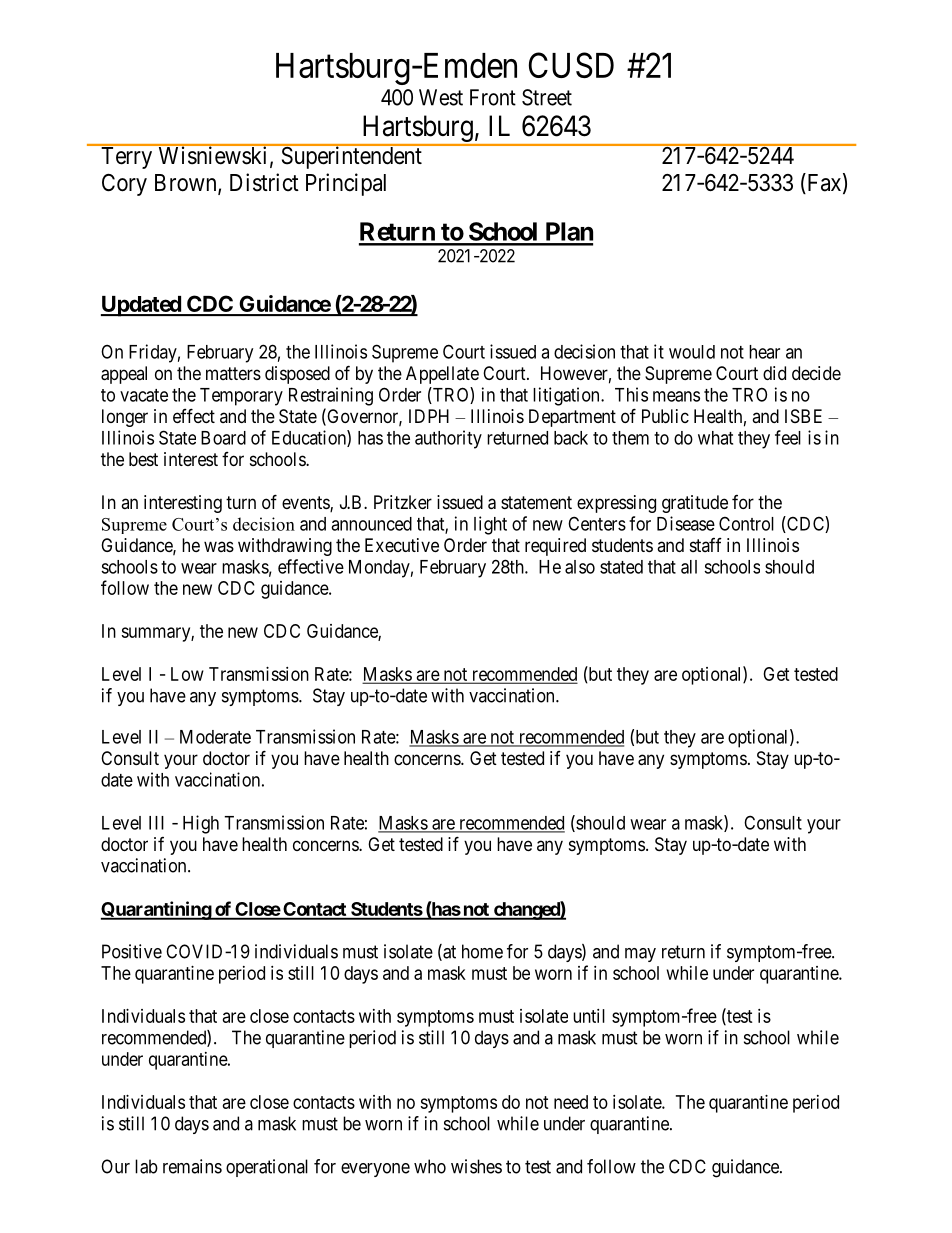 This screenshot has width=952, height=1233. I want to click on matters, so click(233, 373).
